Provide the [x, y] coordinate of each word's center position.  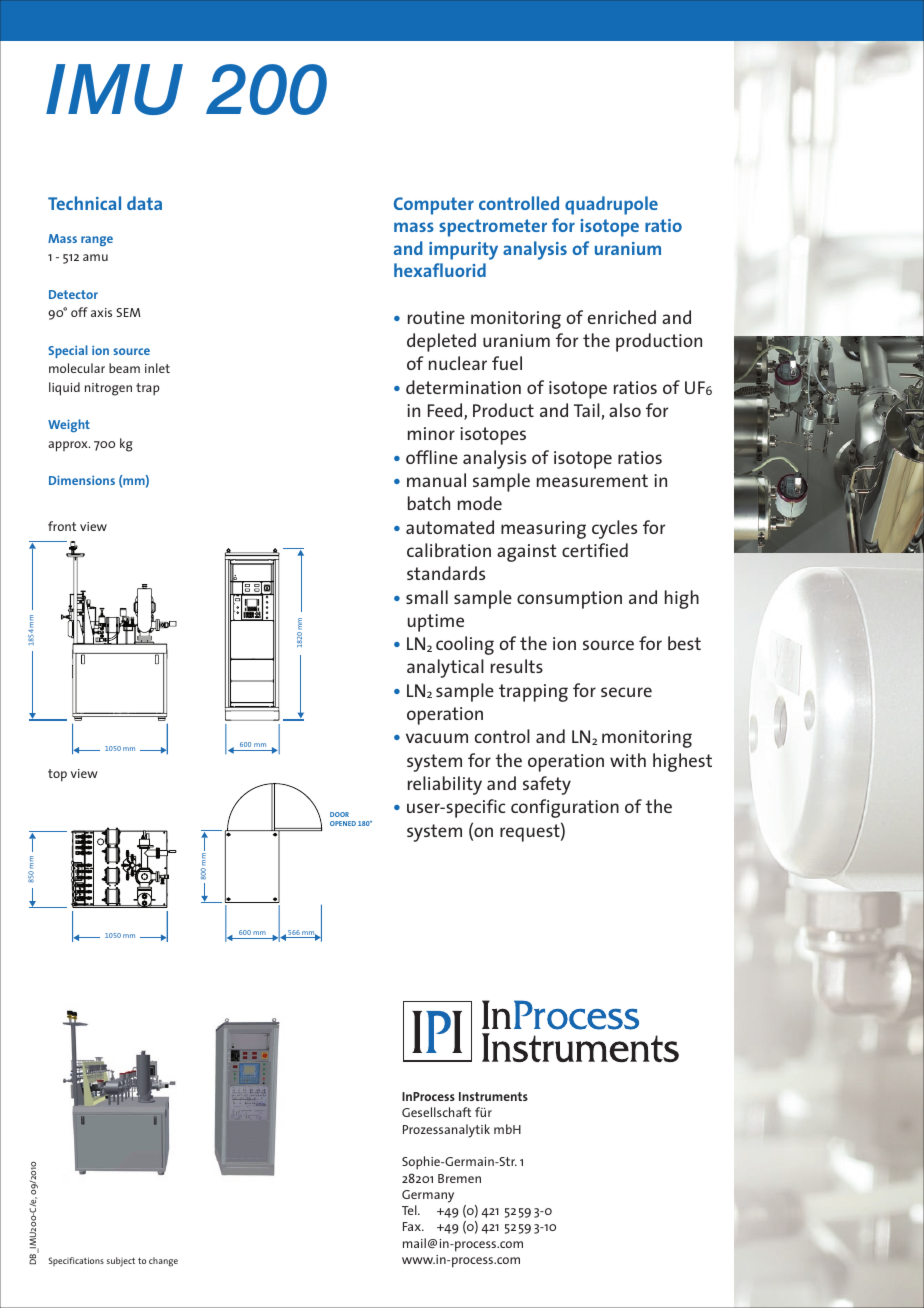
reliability [445, 785]
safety [547, 785]
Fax [413, 1226]
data [144, 203]
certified [595, 550]
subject [121, 1262]
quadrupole [611, 205]
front [62, 526]
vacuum [437, 738]
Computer [434, 206]
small [427, 597]
